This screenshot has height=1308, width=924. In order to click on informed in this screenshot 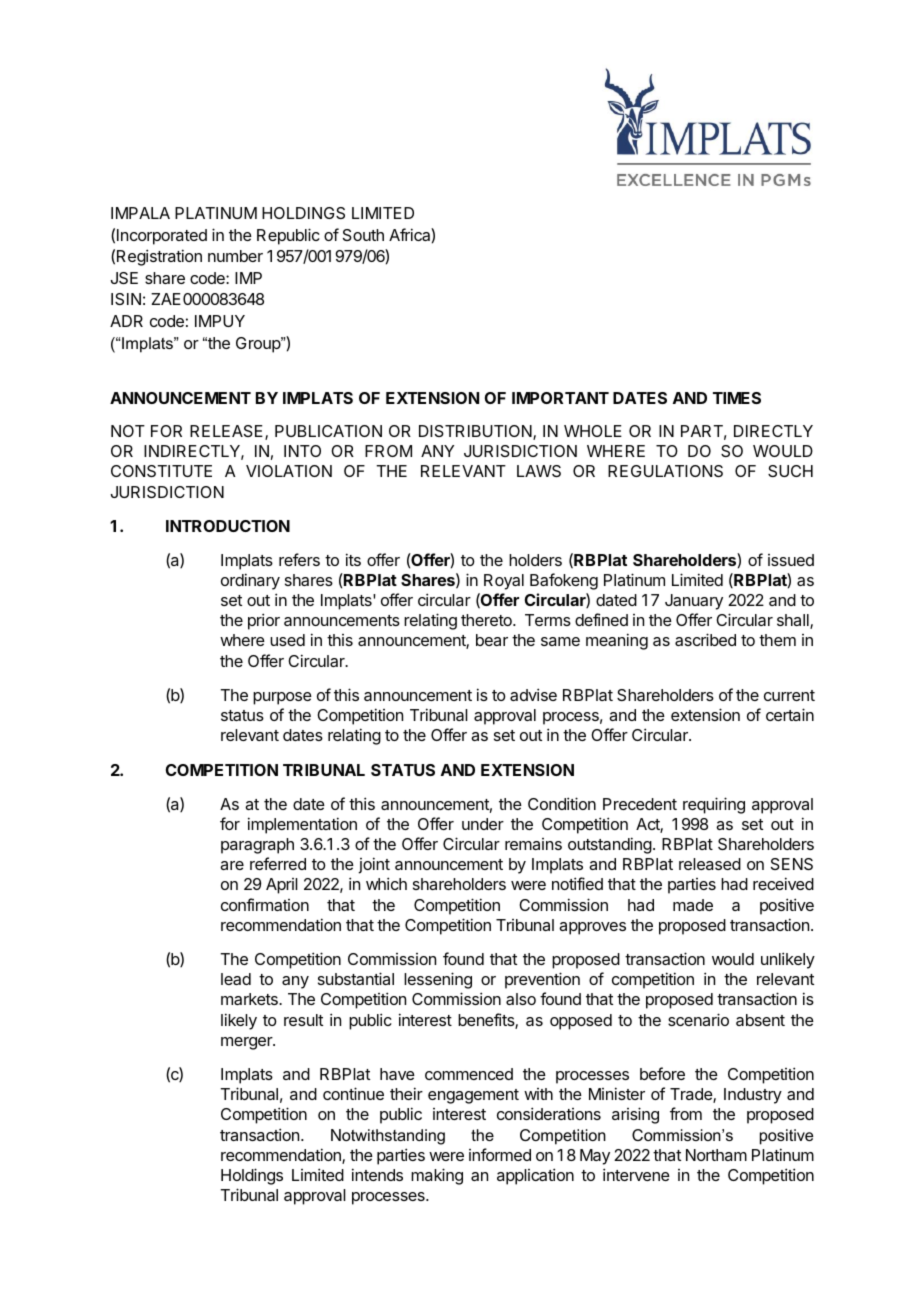, I will do `click(500, 1154)`.
